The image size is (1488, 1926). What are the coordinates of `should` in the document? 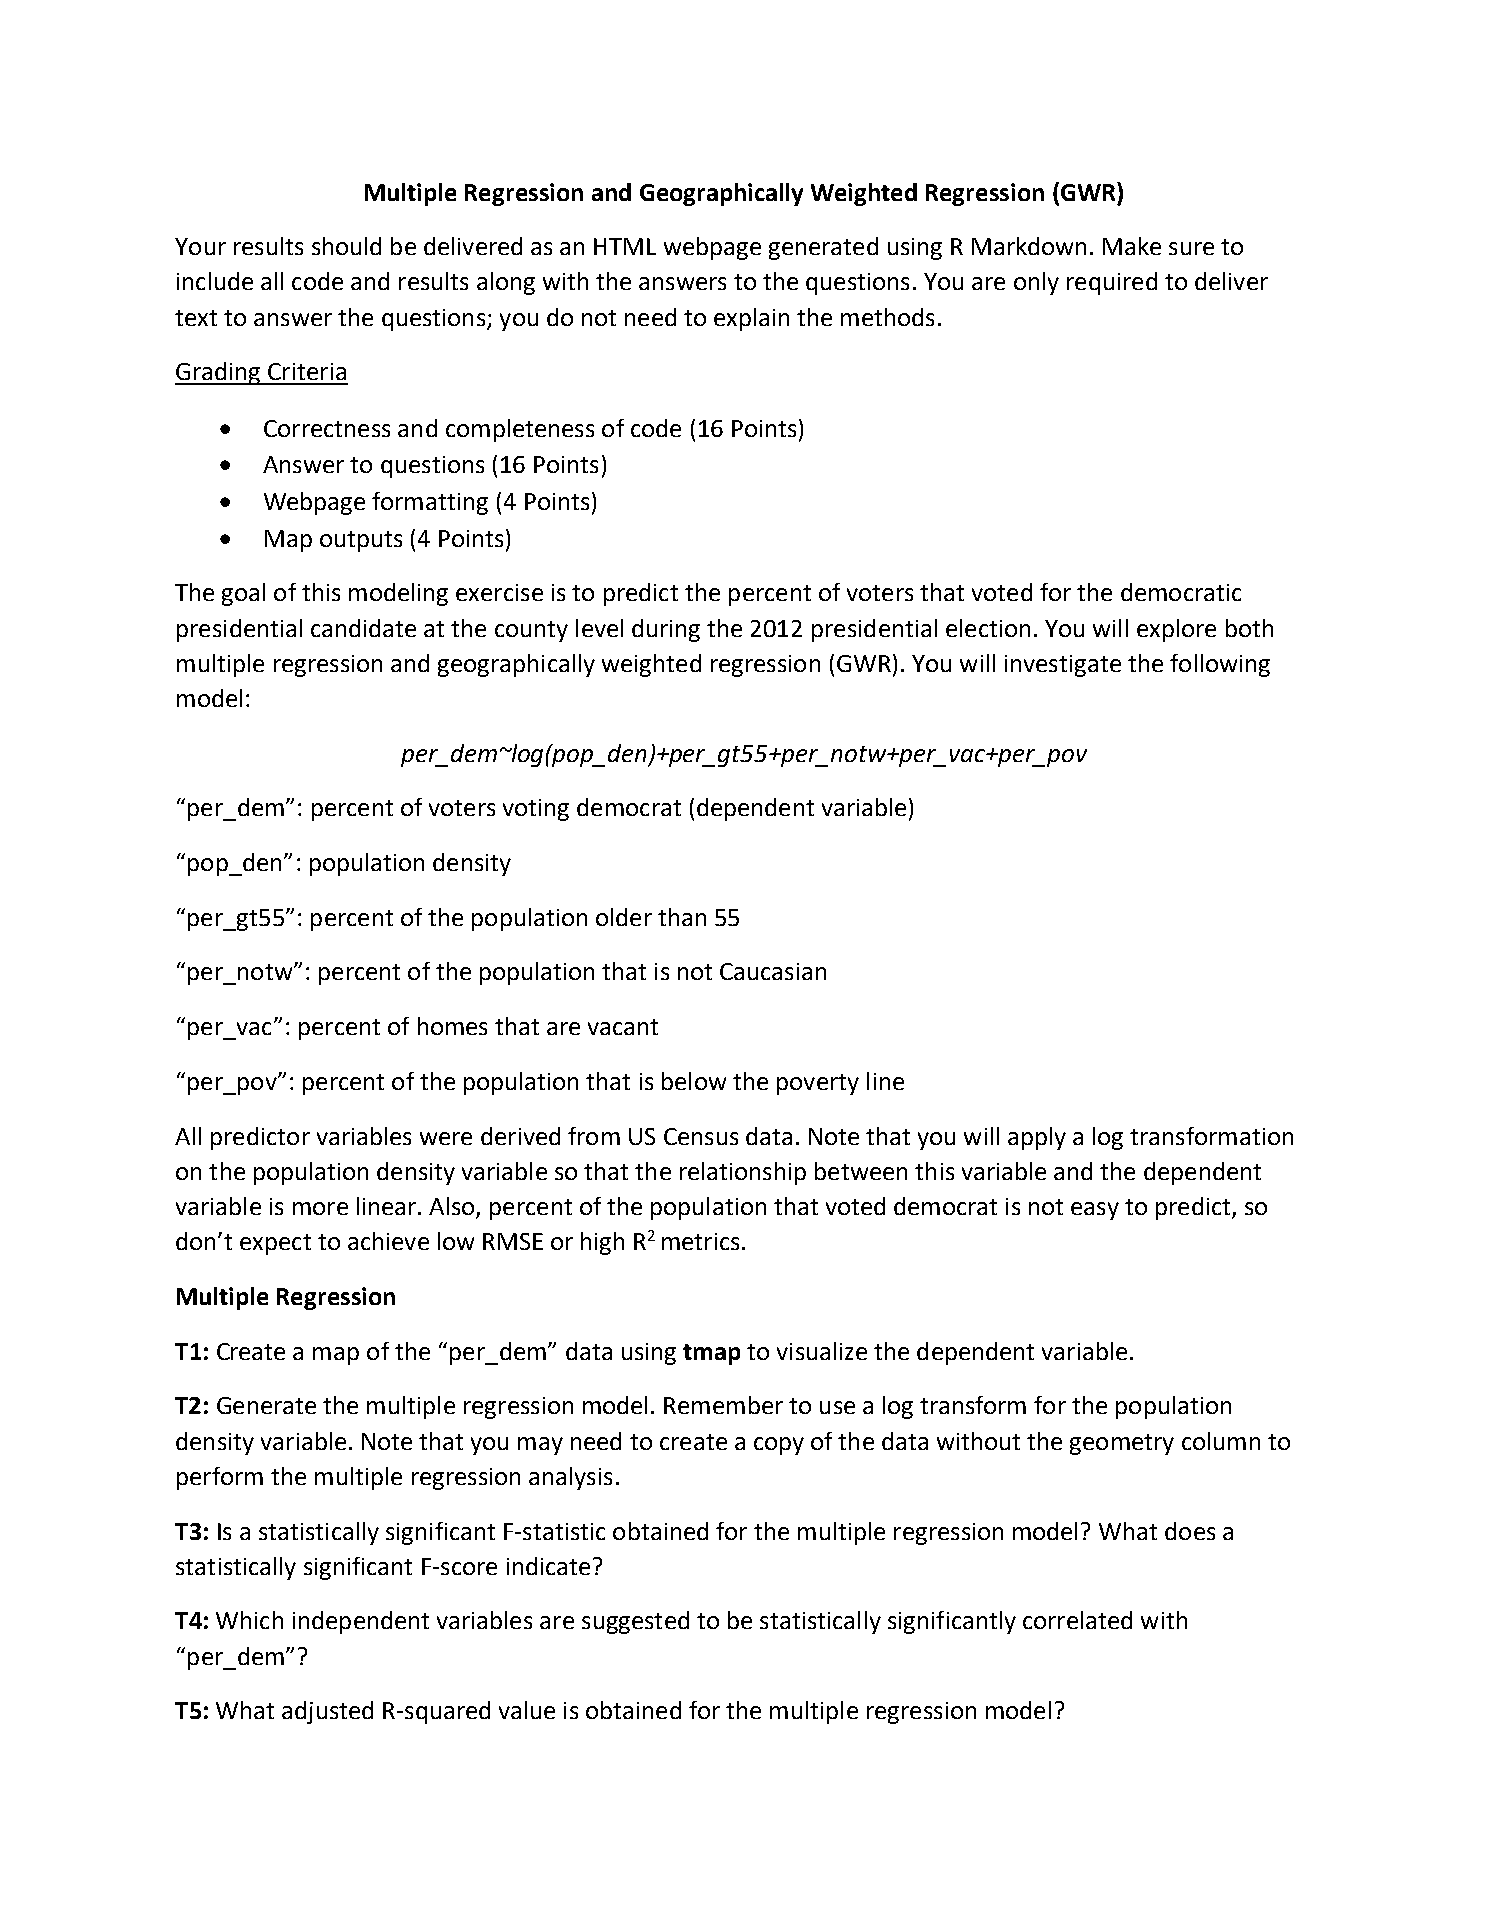 It's located at (346, 246).
